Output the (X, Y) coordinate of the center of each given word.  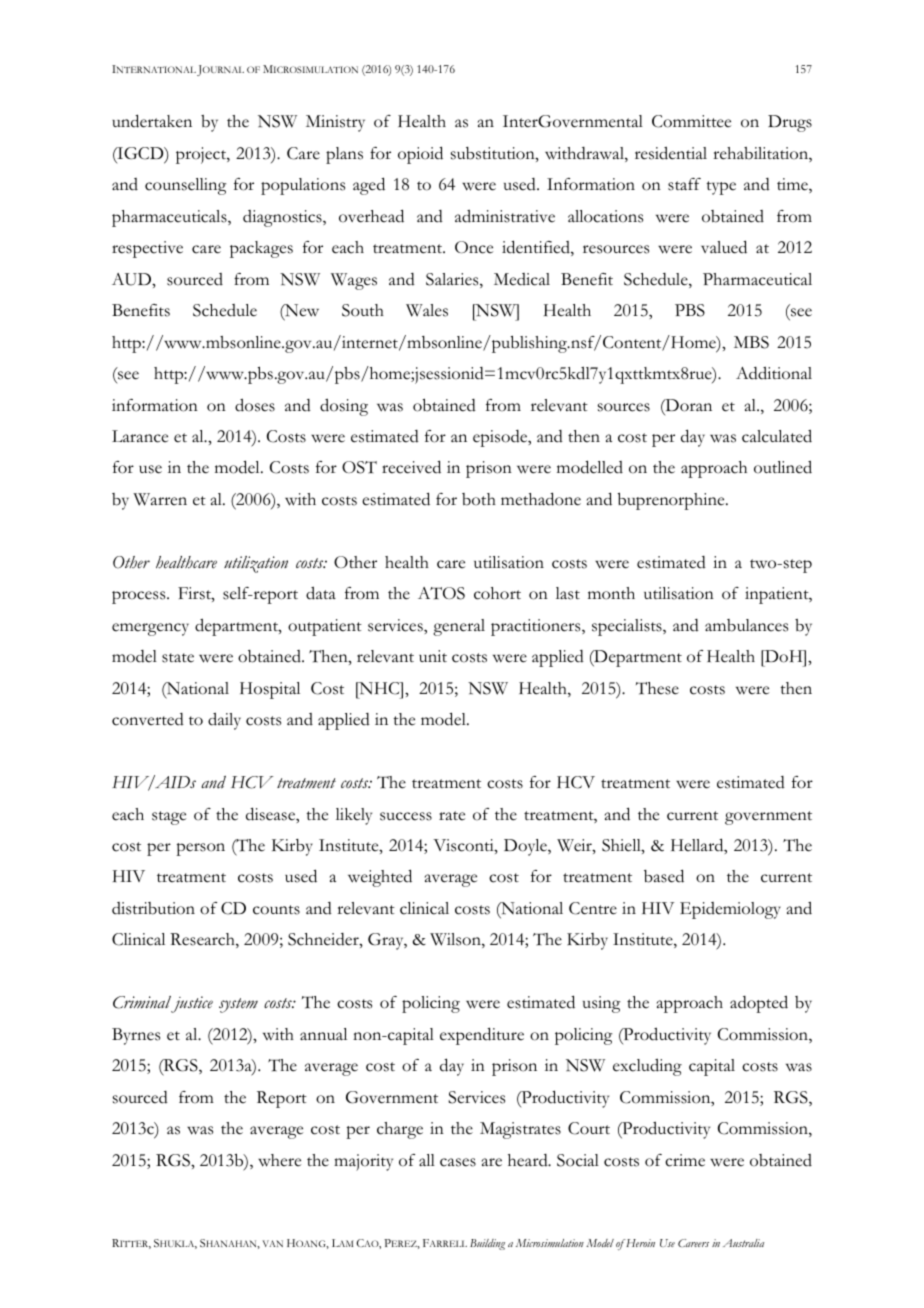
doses (255, 405)
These (657, 688)
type (721, 188)
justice (192, 1004)
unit (433, 656)
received (411, 467)
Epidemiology (730, 910)
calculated (777, 436)
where (279, 1160)
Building (487, 1244)
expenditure (482, 1036)
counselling (185, 186)
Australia (743, 1243)
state (178, 658)
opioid (420, 155)
